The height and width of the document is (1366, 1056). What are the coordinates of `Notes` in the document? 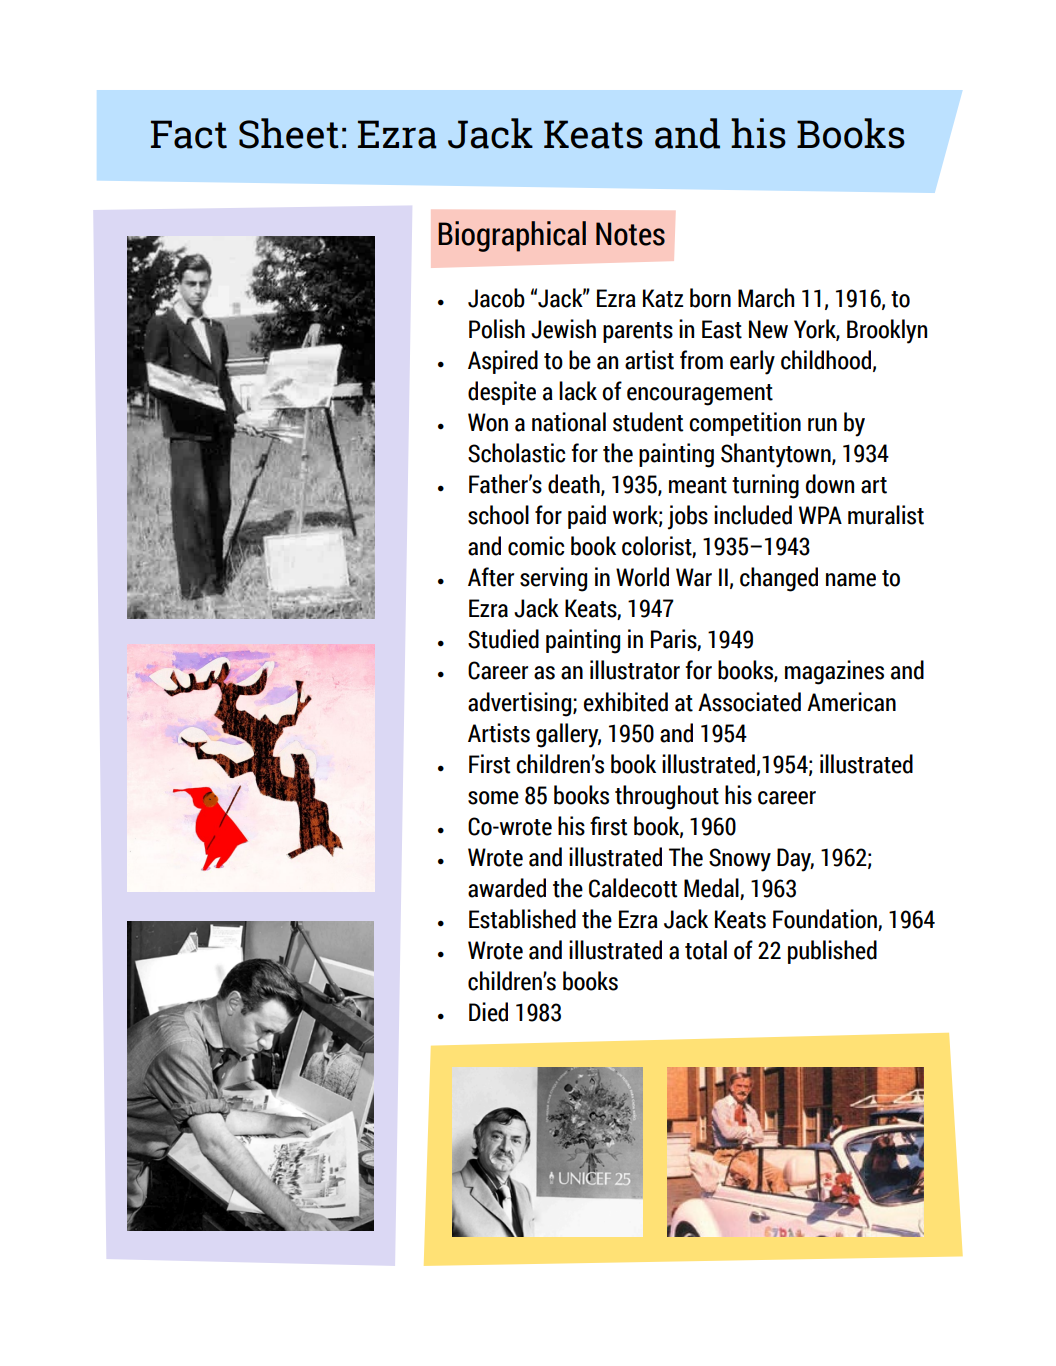 It's located at (630, 234).
